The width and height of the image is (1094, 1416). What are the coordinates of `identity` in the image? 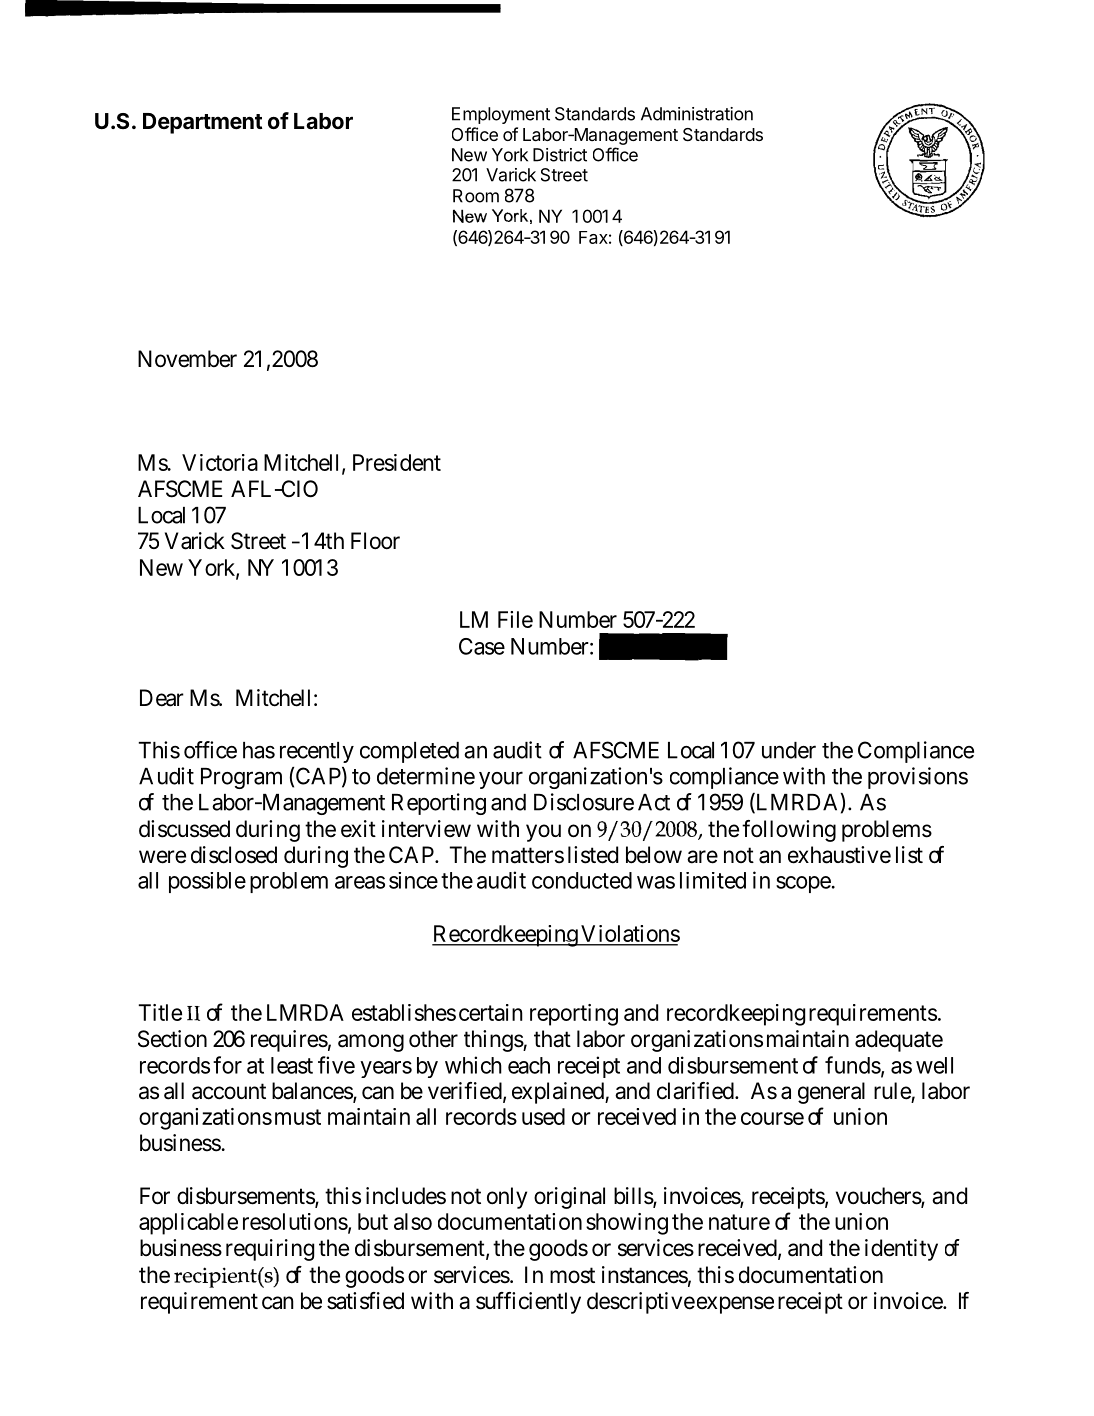 It's located at (901, 1250).
